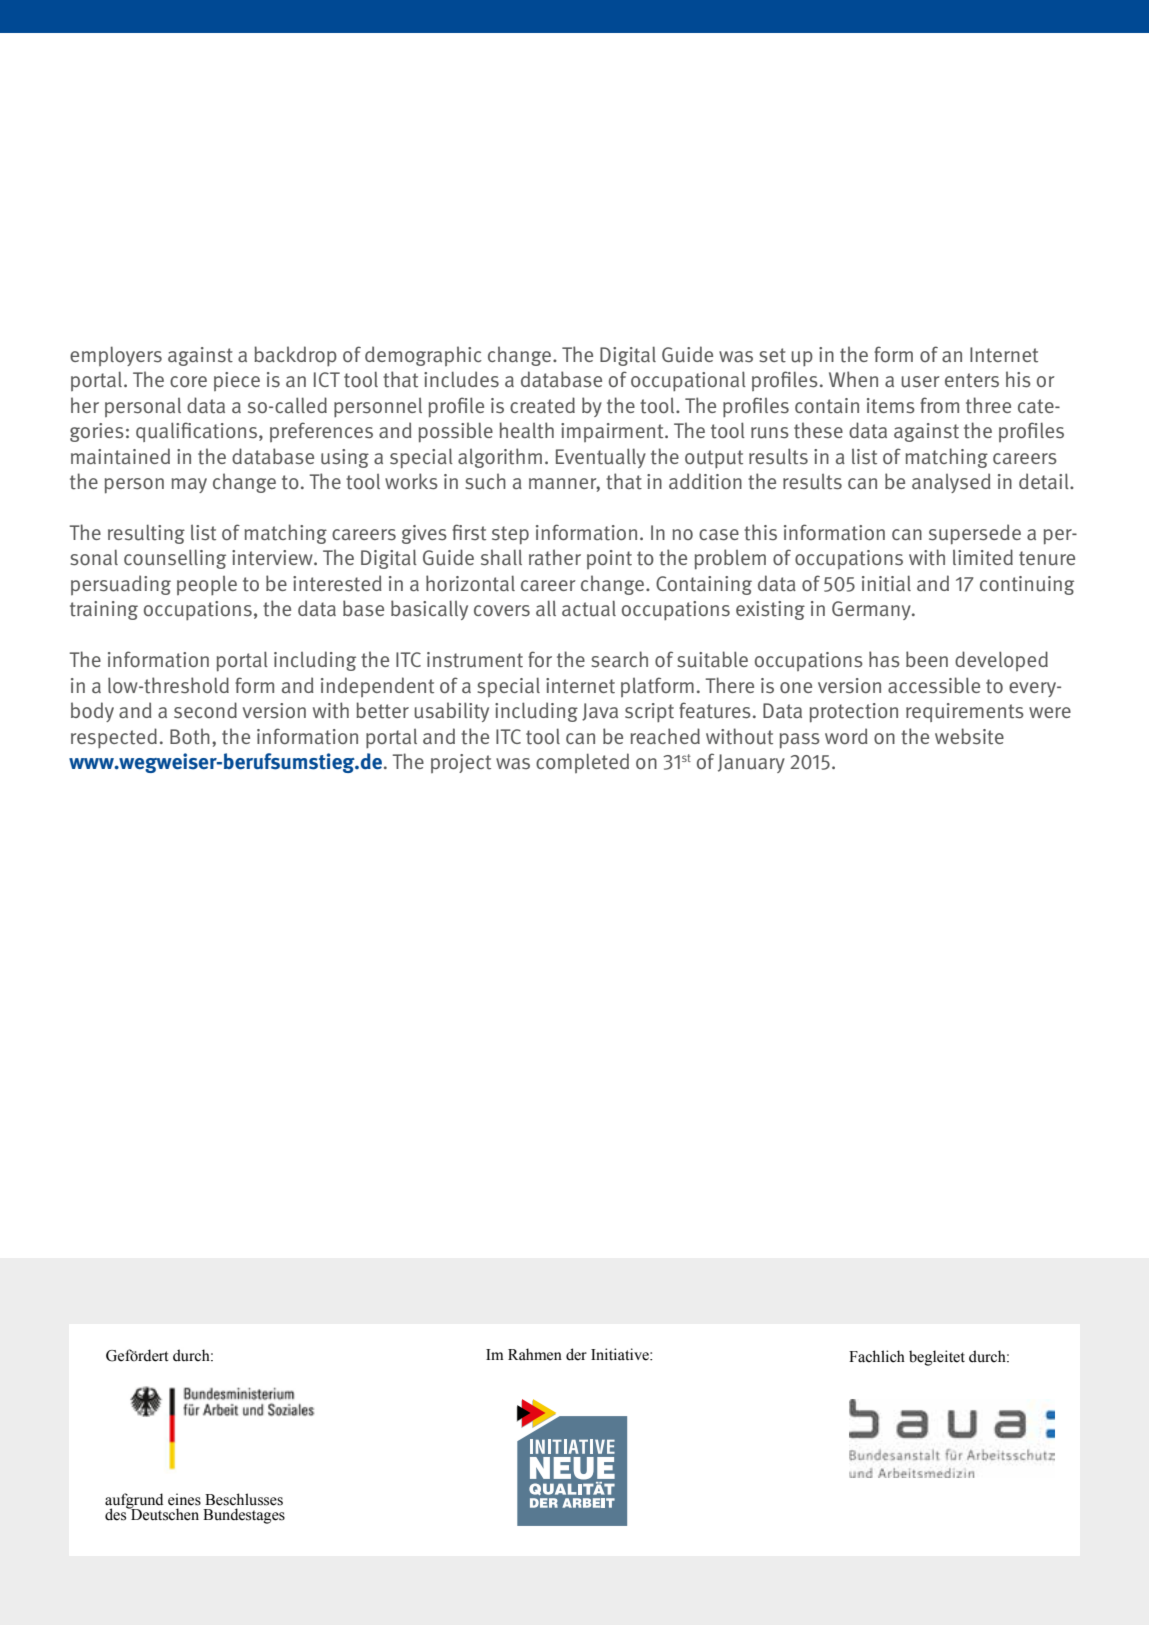 This screenshot has width=1149, height=1625. I want to click on website, so click(969, 736).
